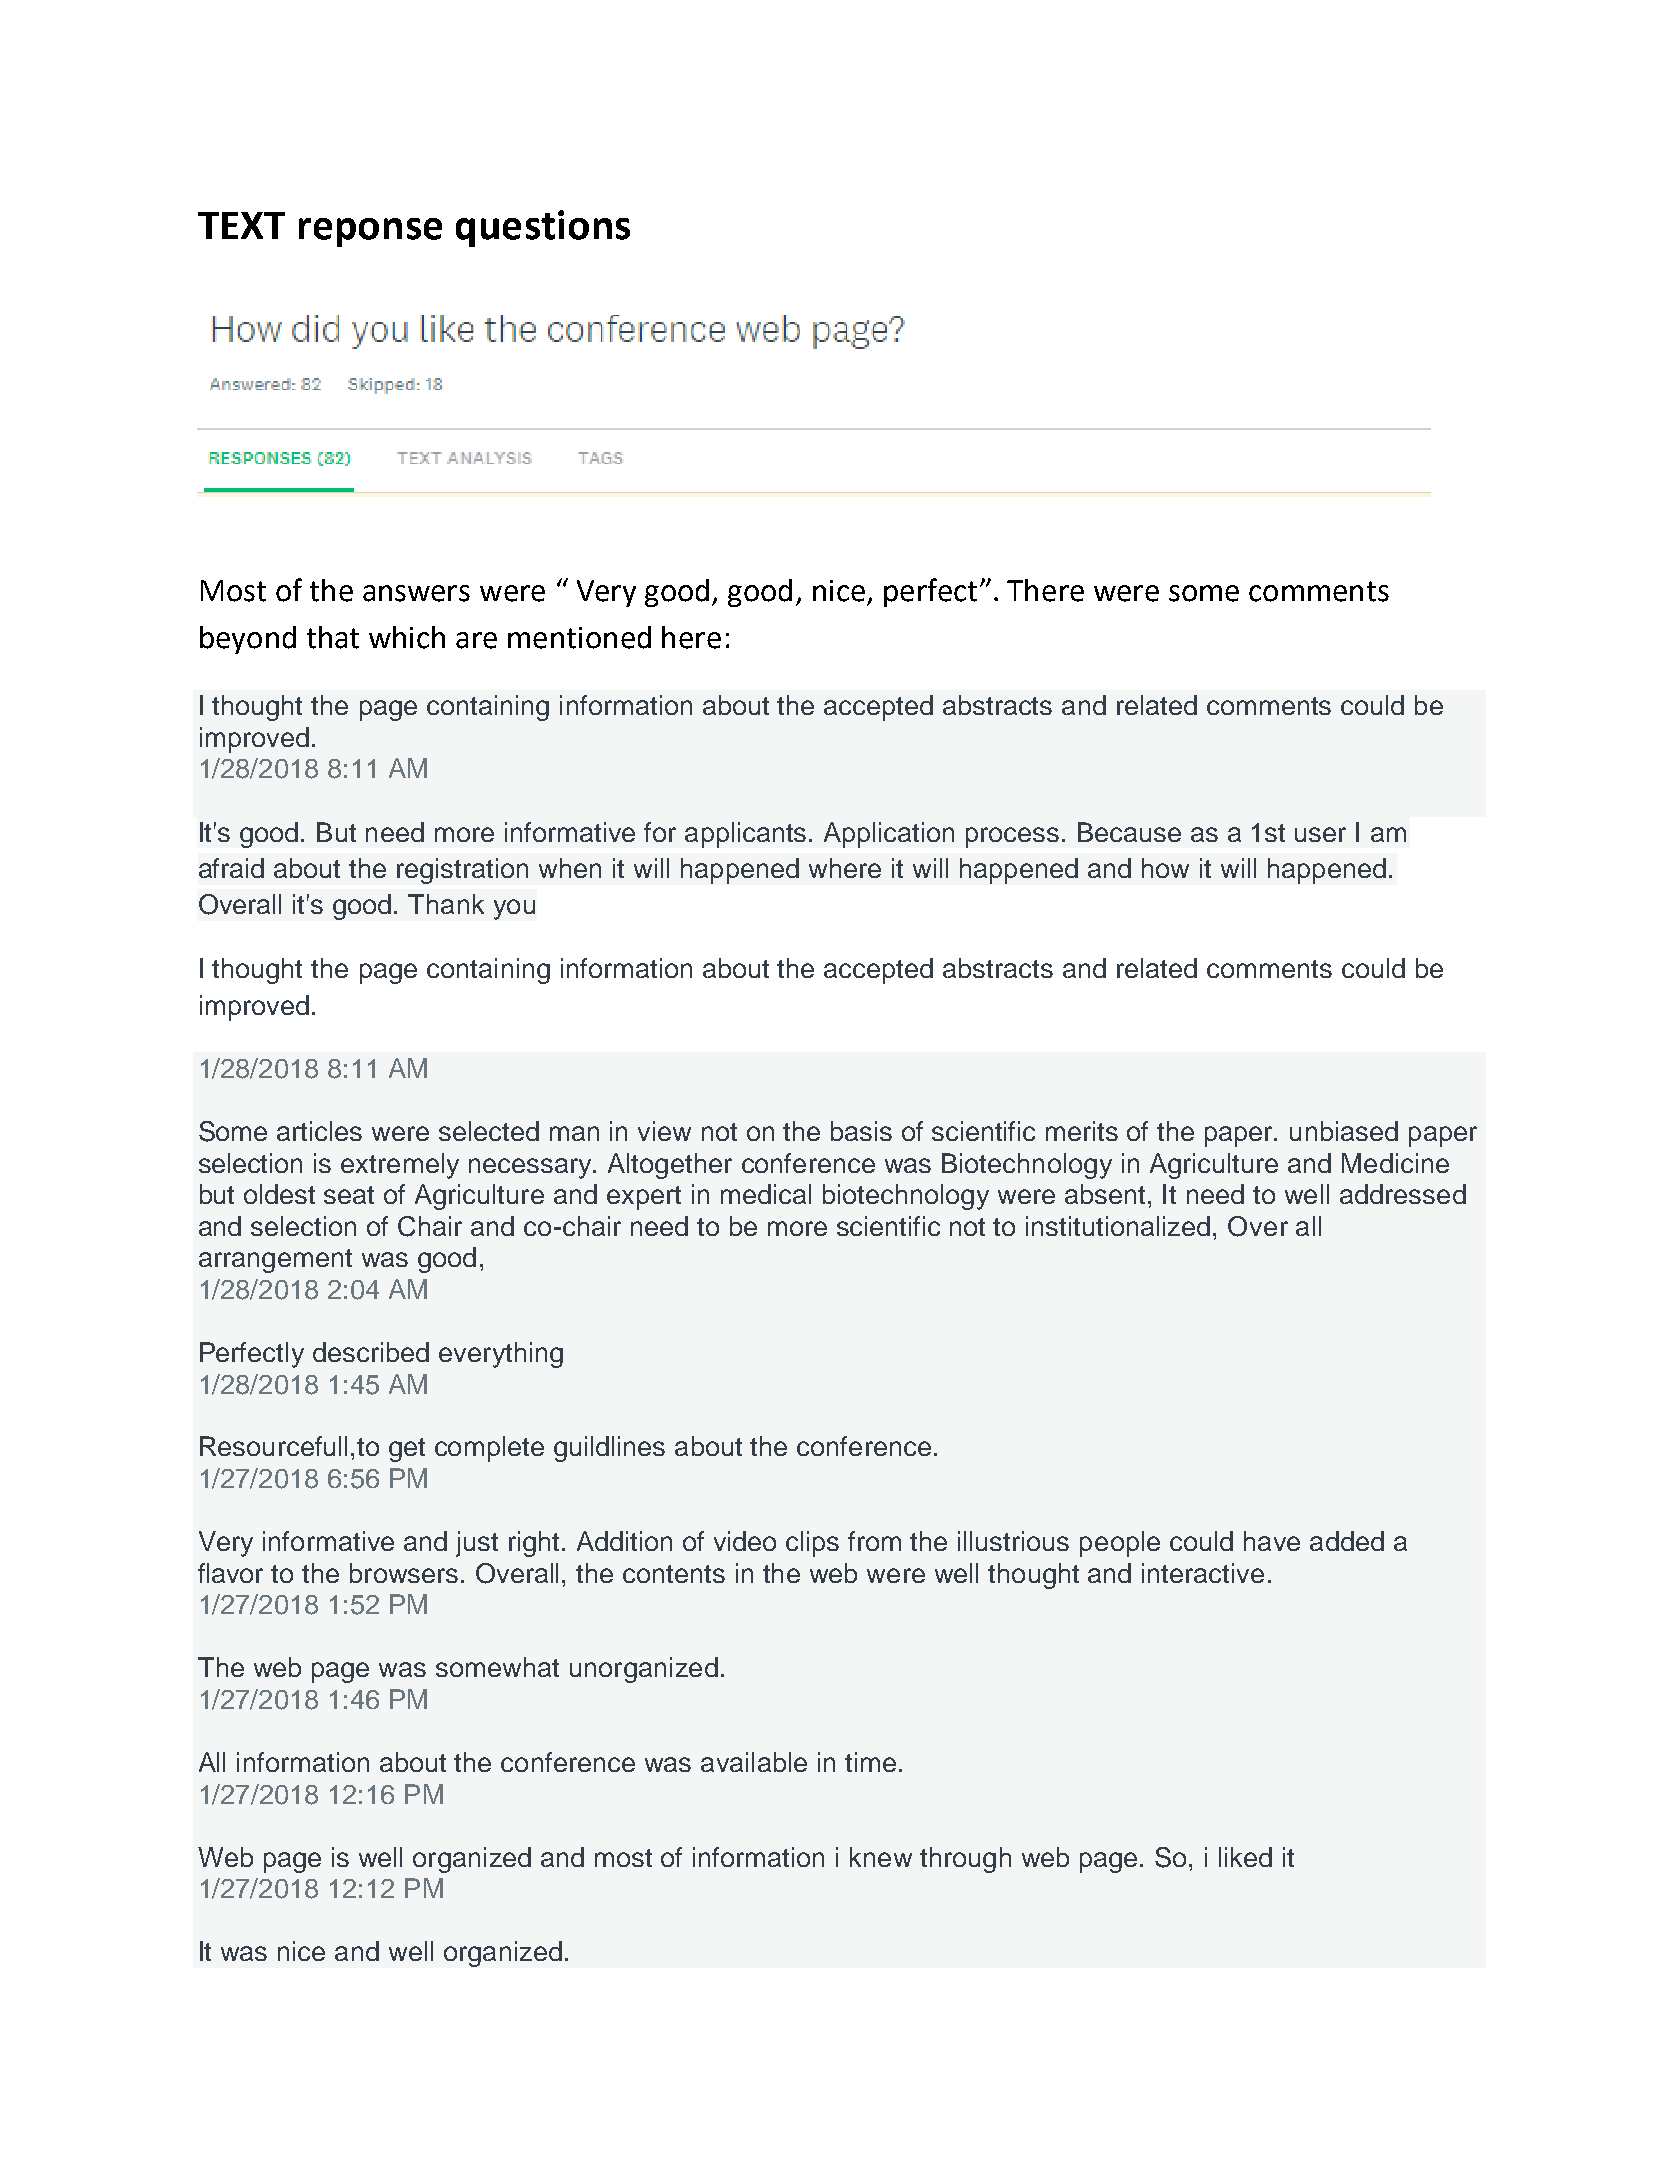 This image has height=2173, width=1679. Describe the element at coordinates (870, 1762) in the image. I see `time` at that location.
